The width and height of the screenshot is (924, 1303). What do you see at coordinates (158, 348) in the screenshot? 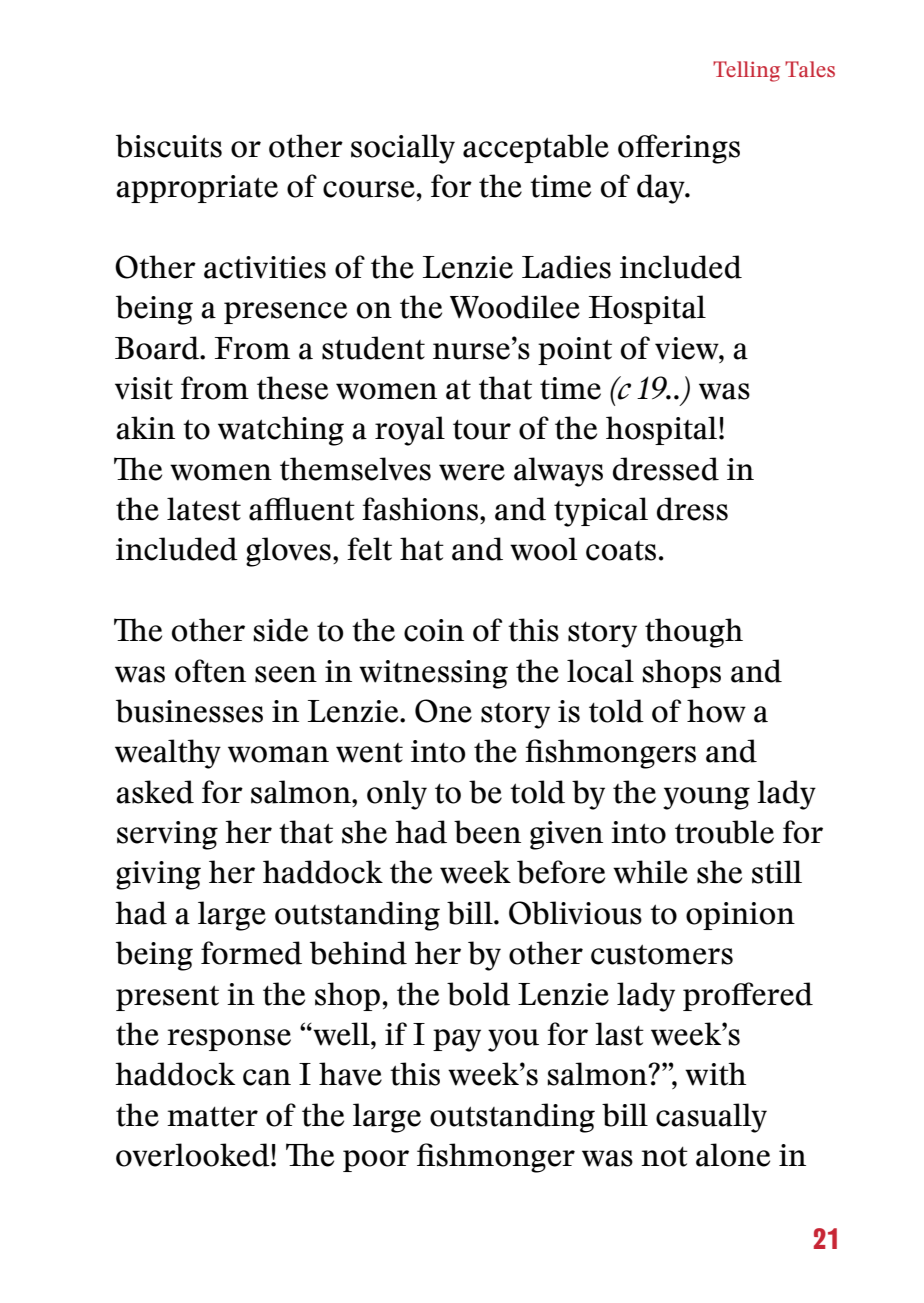
I see `Board` at bounding box center [158, 348].
